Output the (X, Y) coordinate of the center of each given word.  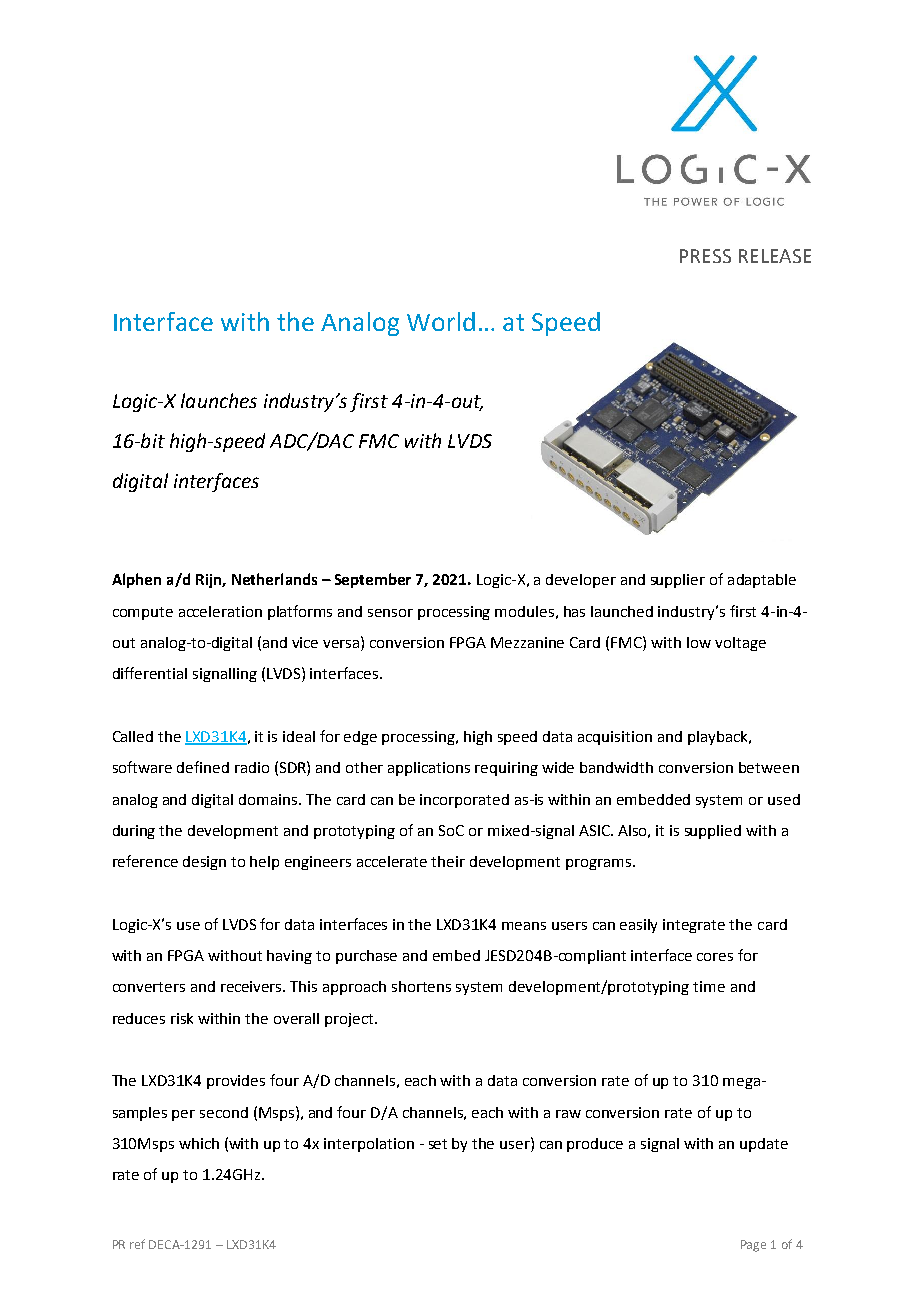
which (199, 1143)
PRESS (705, 256)
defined (203, 767)
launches (219, 400)
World (441, 321)
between (769, 767)
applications (429, 769)
